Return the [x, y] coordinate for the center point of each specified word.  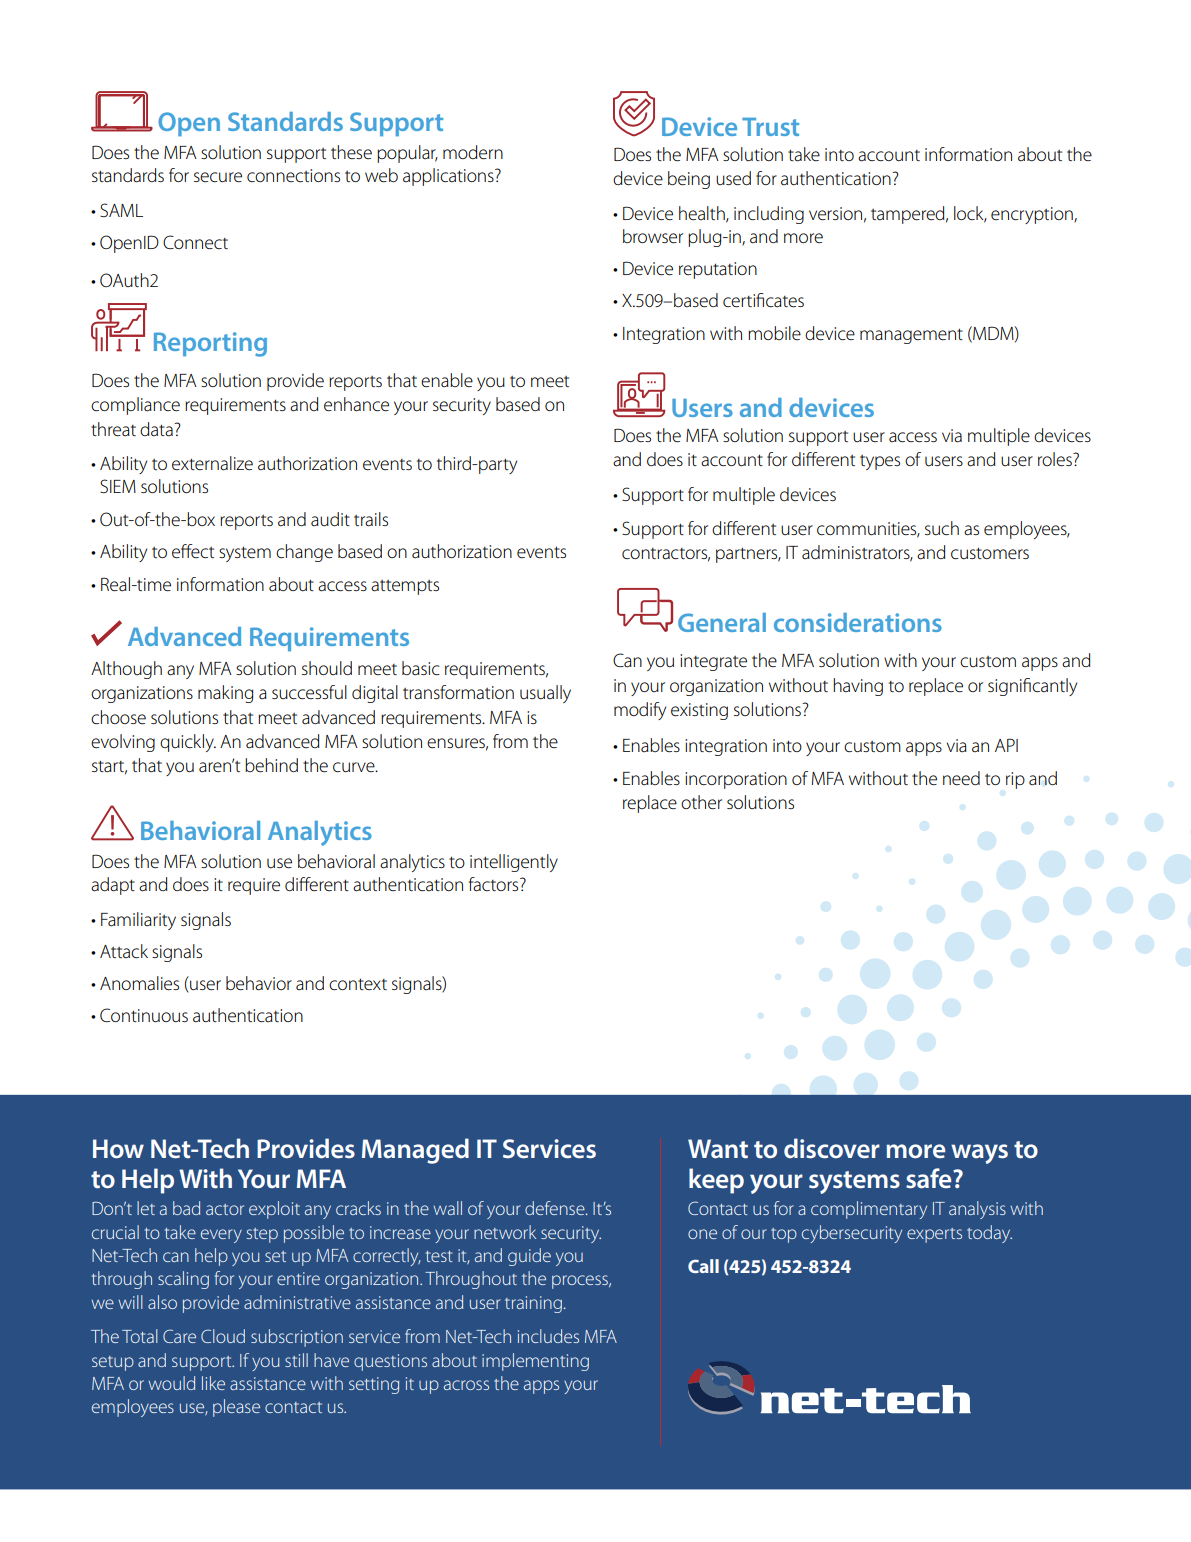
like [213, 1383]
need [961, 778]
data [157, 429]
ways [979, 1154]
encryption [1033, 215]
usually [545, 694]
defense [556, 1208]
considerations [858, 622]
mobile [774, 333]
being [689, 180]
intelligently [514, 863]
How [118, 1149]
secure [218, 177]
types [880, 462]
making [226, 694]
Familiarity [138, 921]
